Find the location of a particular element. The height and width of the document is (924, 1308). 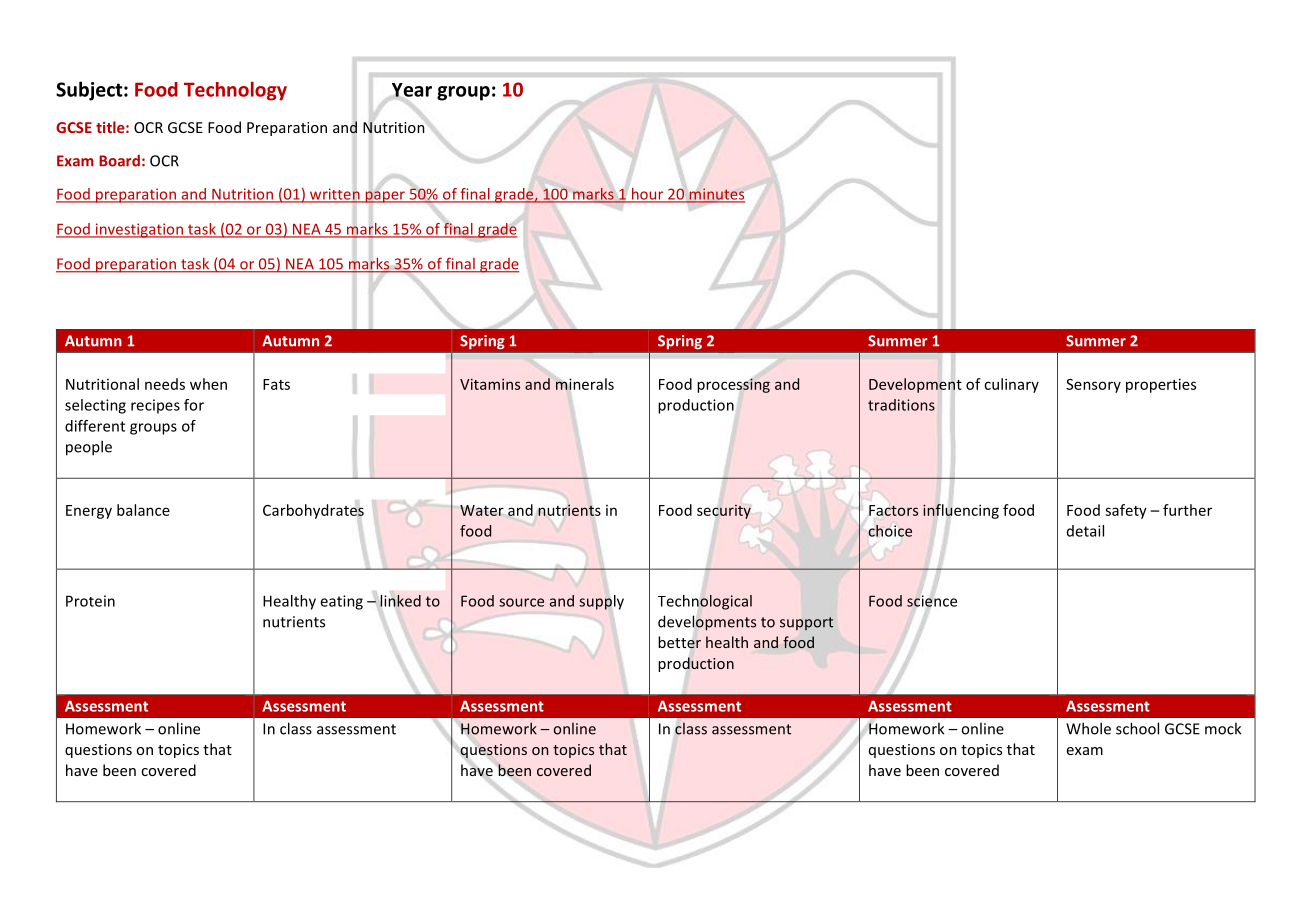

Sensory is located at coordinates (1093, 386).
